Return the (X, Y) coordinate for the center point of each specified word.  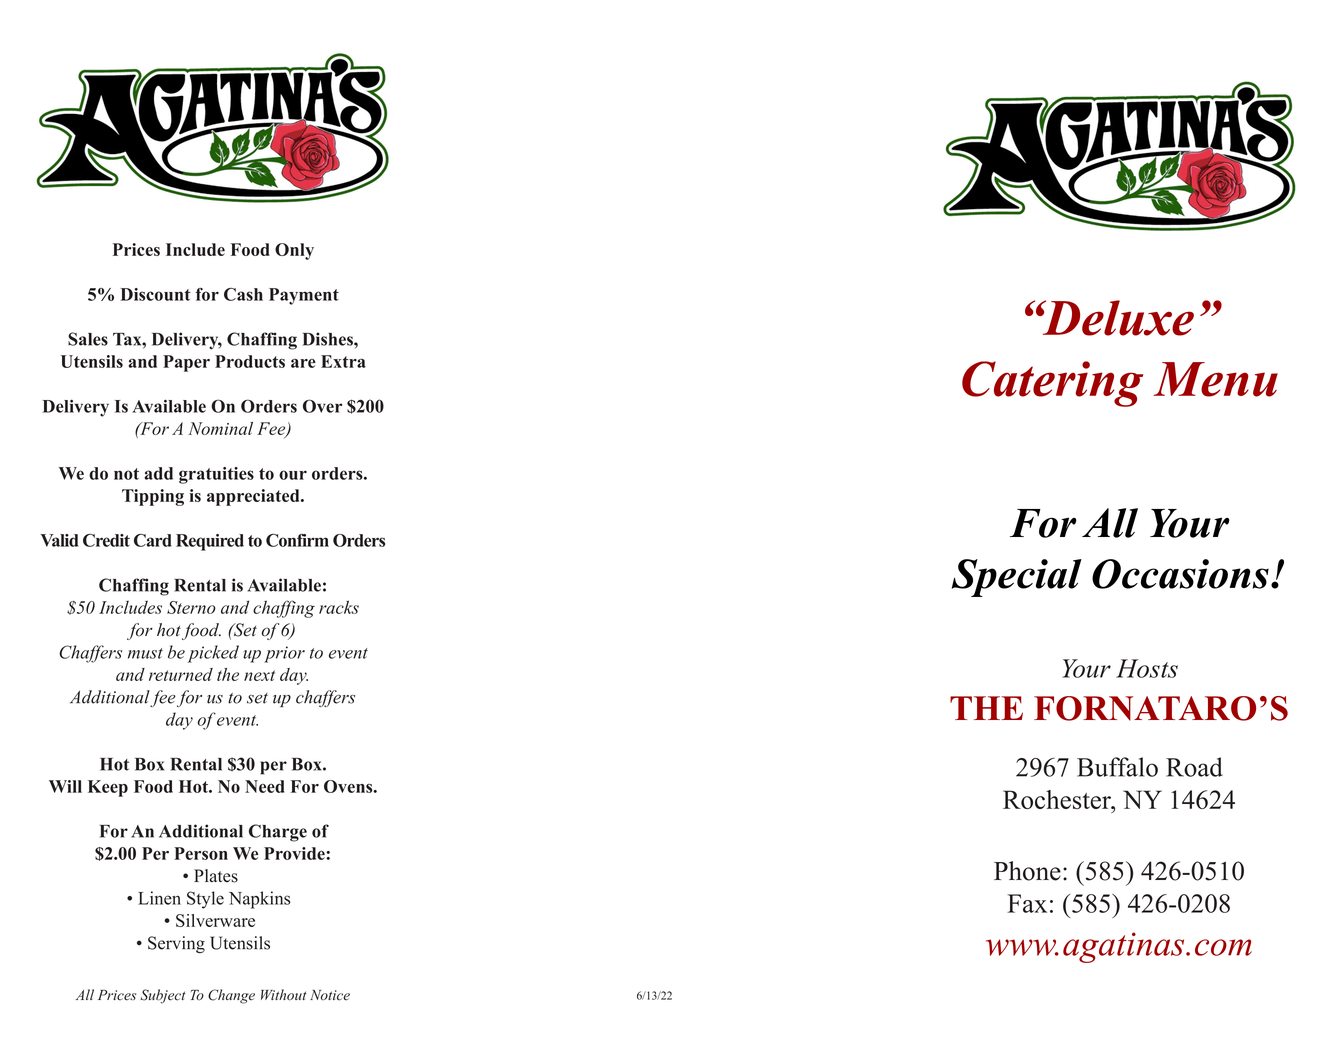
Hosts (1147, 668)
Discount (155, 294)
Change (231, 996)
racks (339, 607)
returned (181, 674)
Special (1017, 578)
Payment (304, 296)
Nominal (220, 428)
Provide (295, 853)
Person (201, 853)
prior (284, 654)
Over (322, 406)
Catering (1052, 384)
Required (210, 542)
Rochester (1058, 799)
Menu (1215, 379)
